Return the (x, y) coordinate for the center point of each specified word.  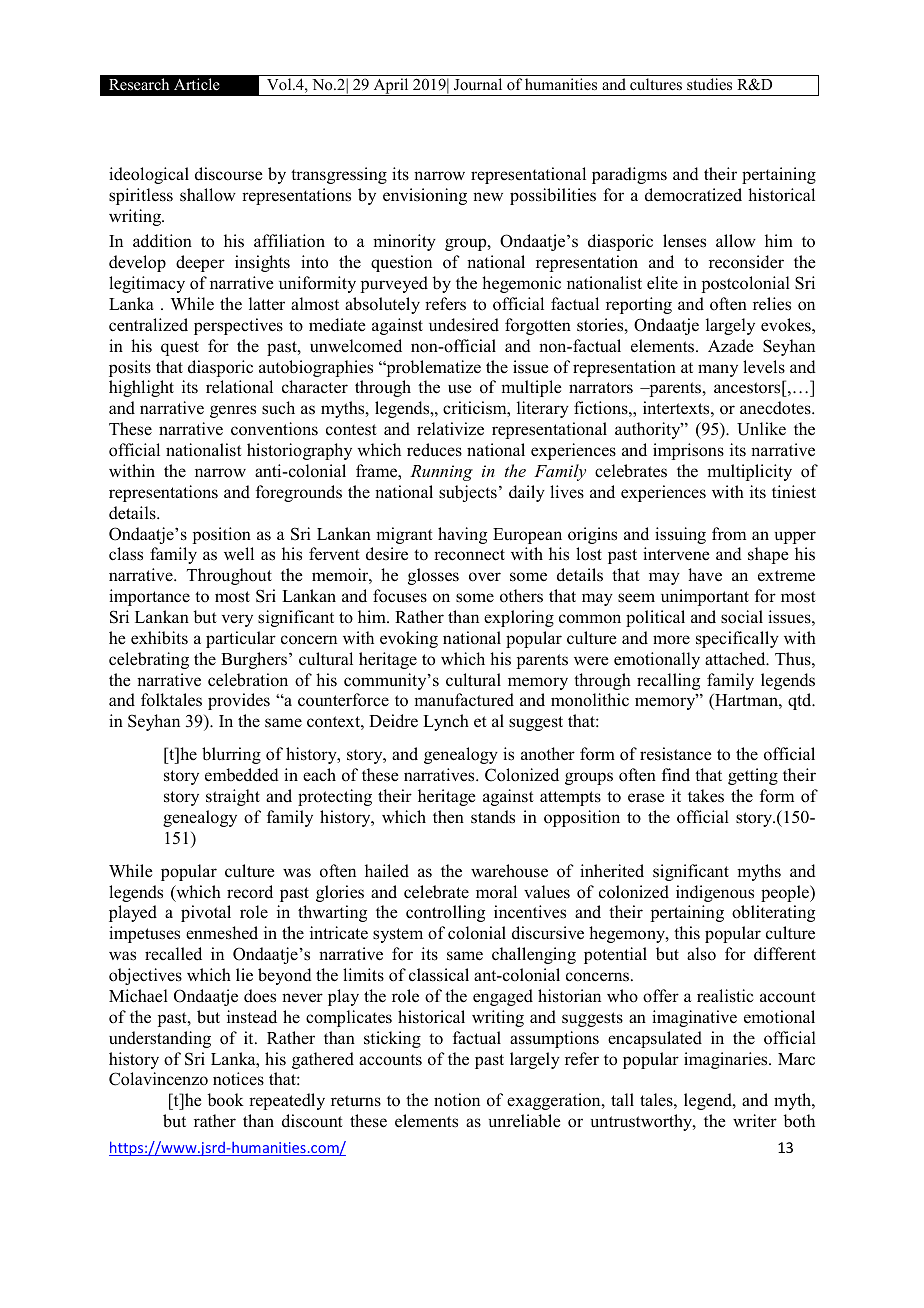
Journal (478, 84)
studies (709, 84)
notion (457, 1100)
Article (197, 84)
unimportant (705, 597)
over (485, 577)
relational (239, 387)
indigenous (715, 893)
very (237, 620)
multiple (531, 388)
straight (233, 797)
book (225, 1100)
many (718, 370)
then (448, 817)
